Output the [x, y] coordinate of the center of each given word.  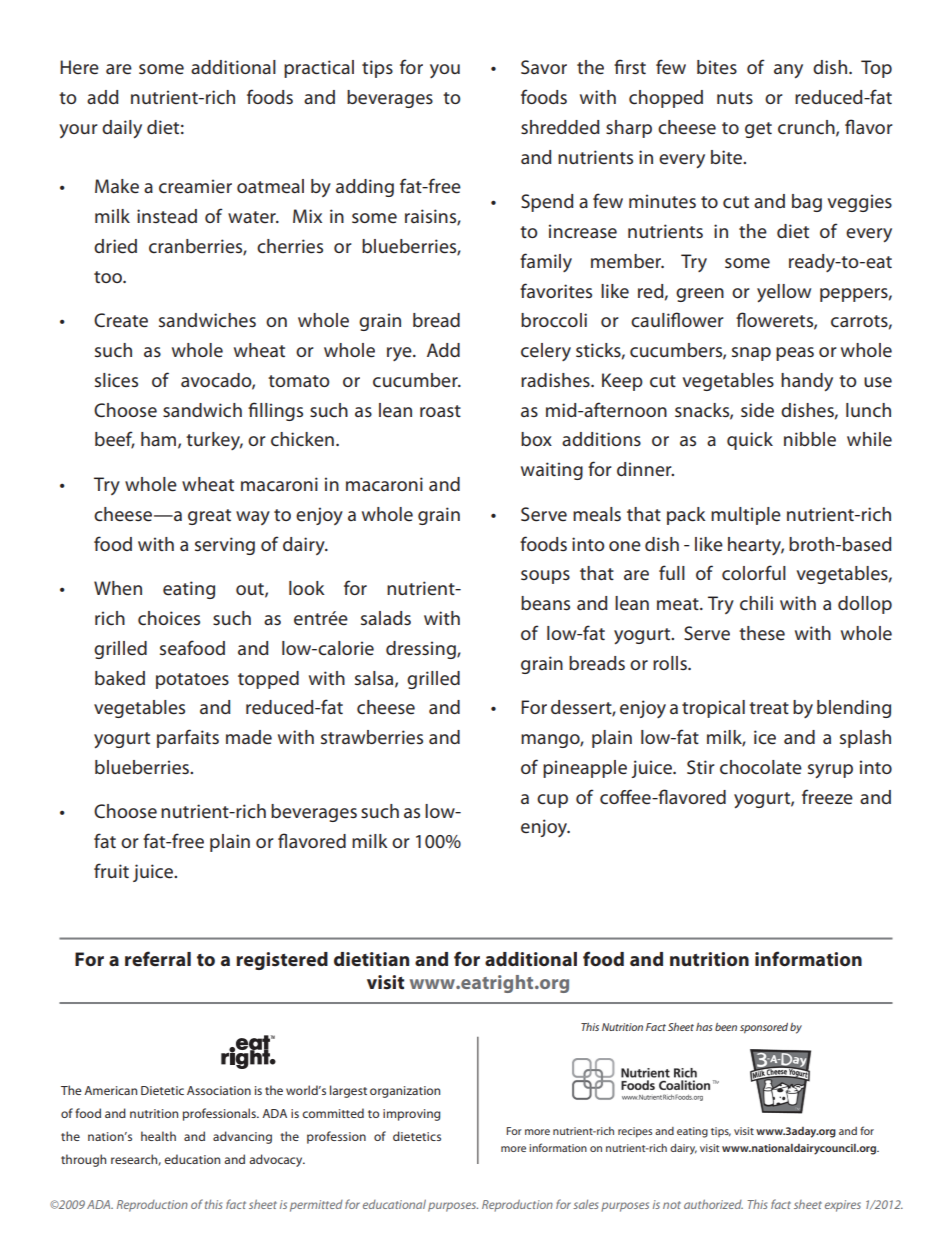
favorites [556, 291]
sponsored [764, 1028]
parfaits [188, 738]
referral [158, 958]
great [209, 517]
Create [121, 320]
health [158, 1136]
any [788, 71]
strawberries [372, 737]
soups [545, 577]
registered [282, 961]
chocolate [761, 767]
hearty [756, 546]
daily [122, 129]
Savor [544, 67]
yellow [784, 293]
